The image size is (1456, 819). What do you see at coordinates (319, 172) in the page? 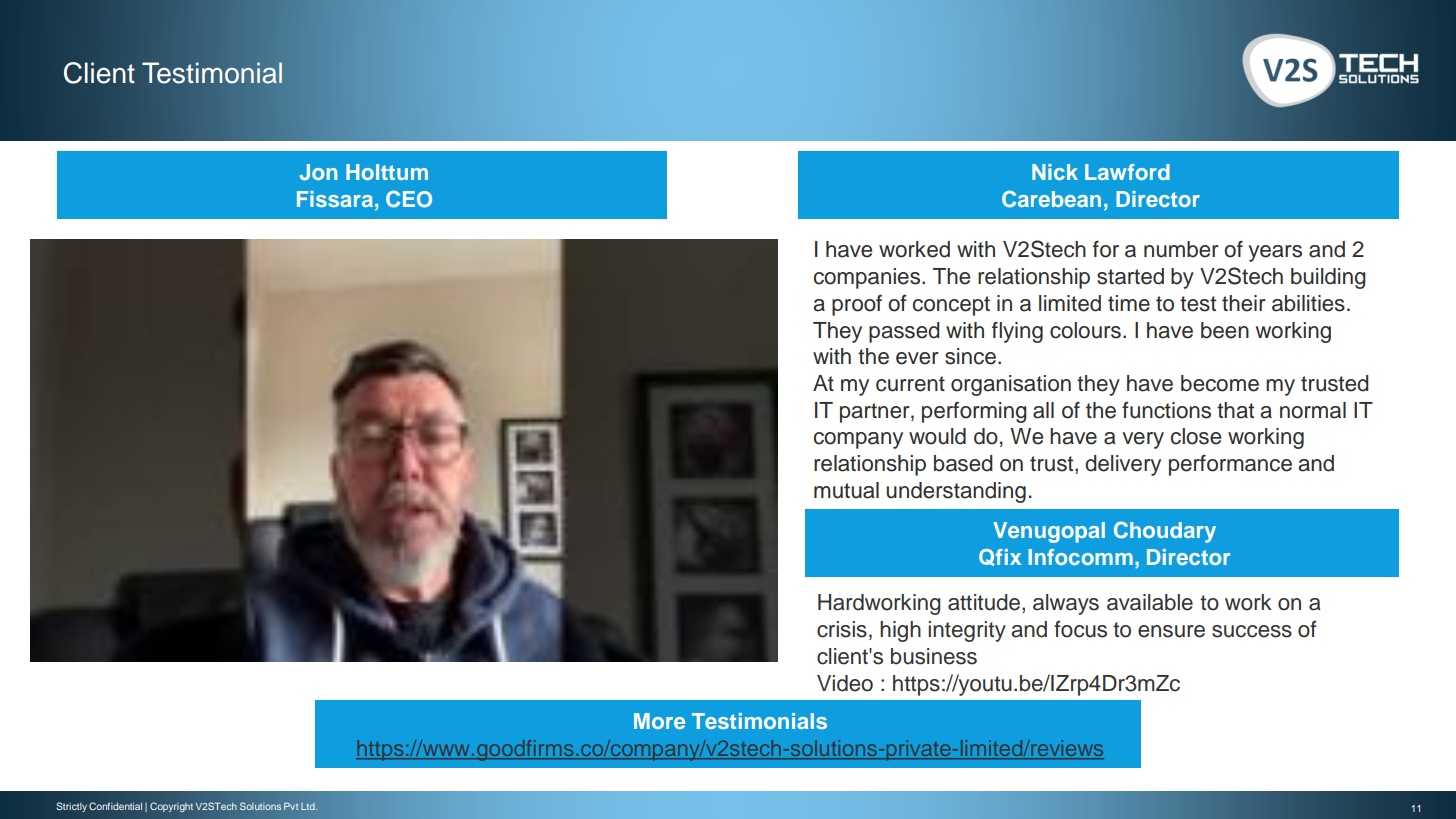
I see `Jon` at bounding box center [319, 172].
